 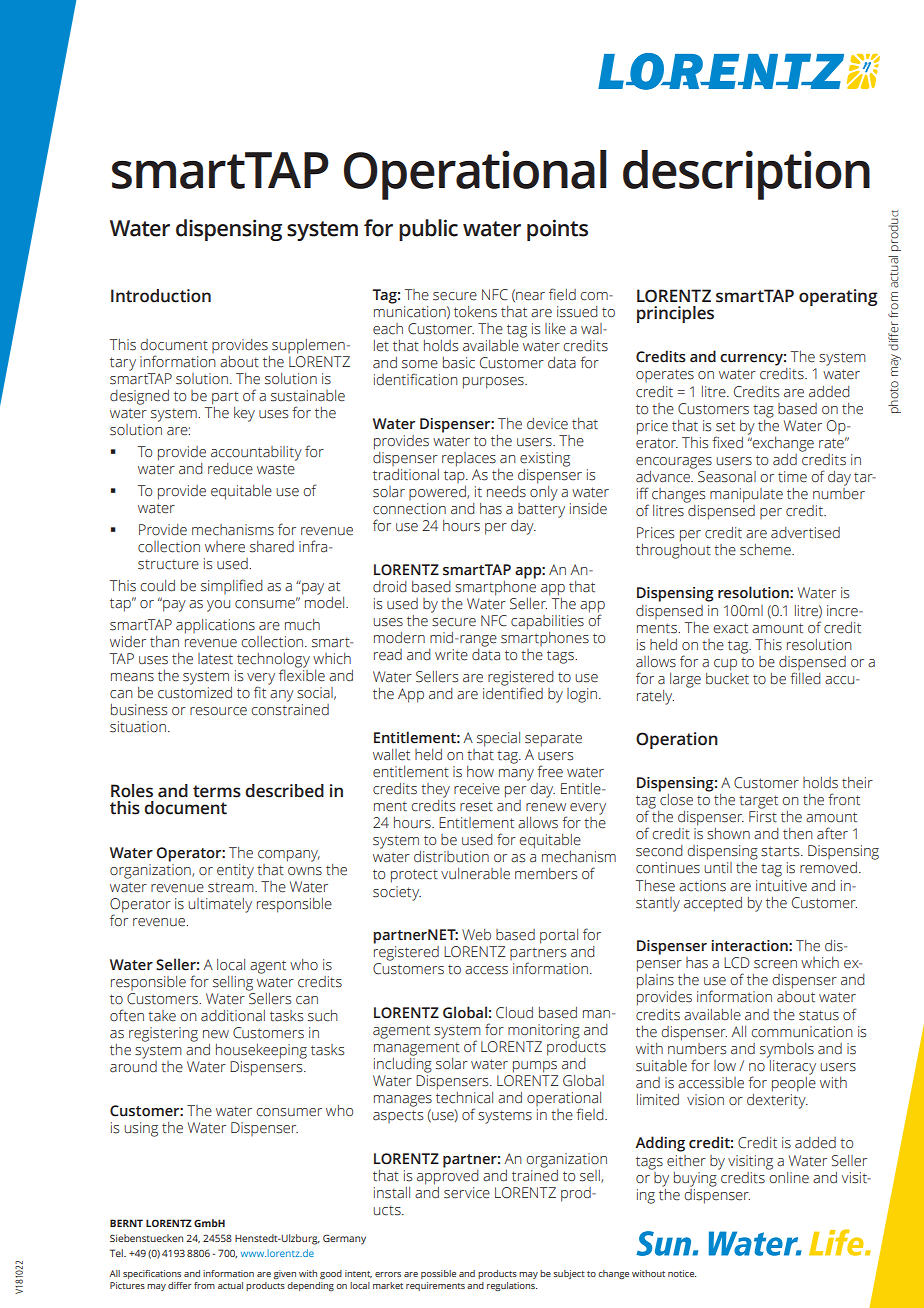 I want to click on public, so click(x=428, y=230).
